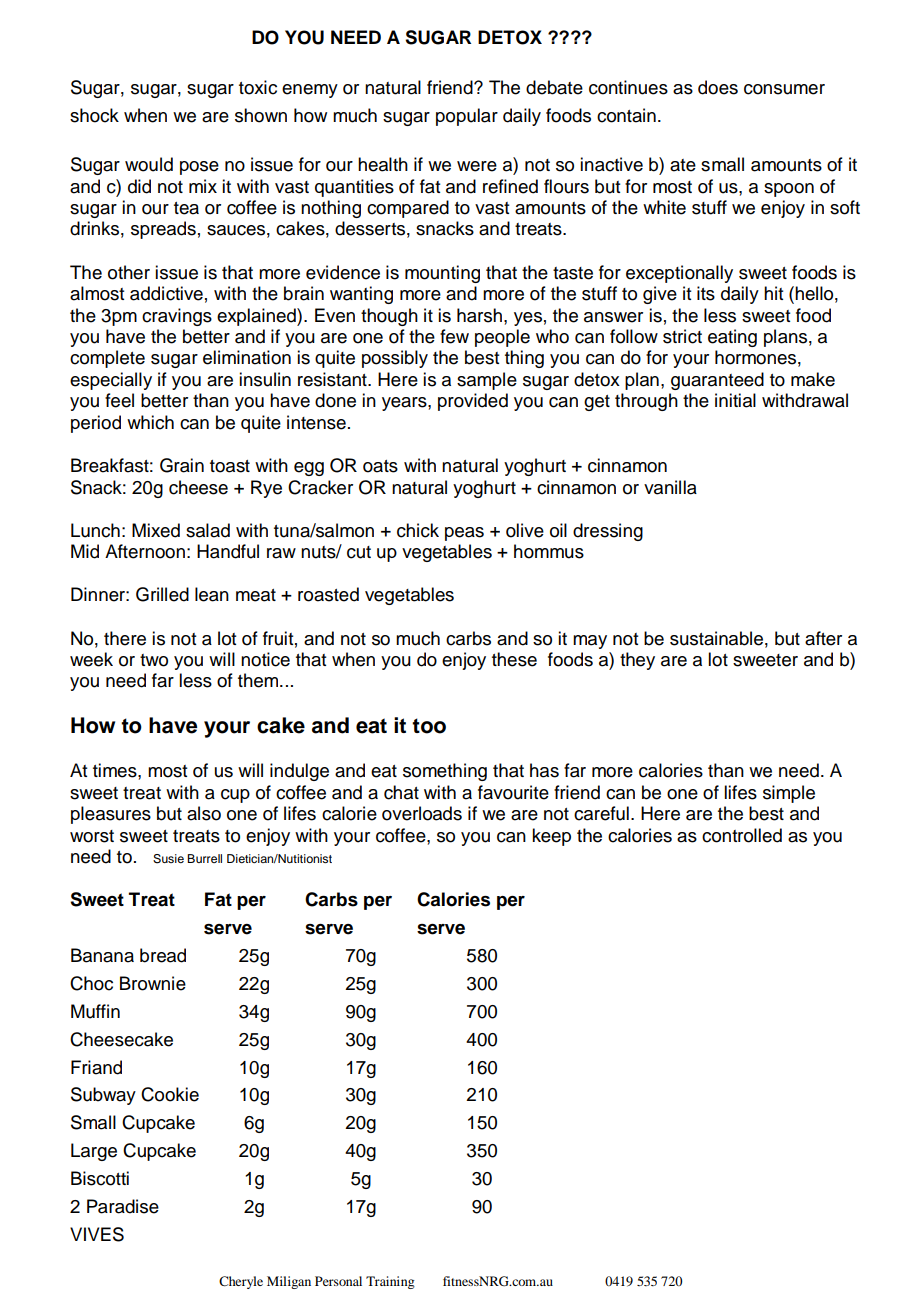  Describe the element at coordinates (735, 400) in the page. I see `initial` at that location.
